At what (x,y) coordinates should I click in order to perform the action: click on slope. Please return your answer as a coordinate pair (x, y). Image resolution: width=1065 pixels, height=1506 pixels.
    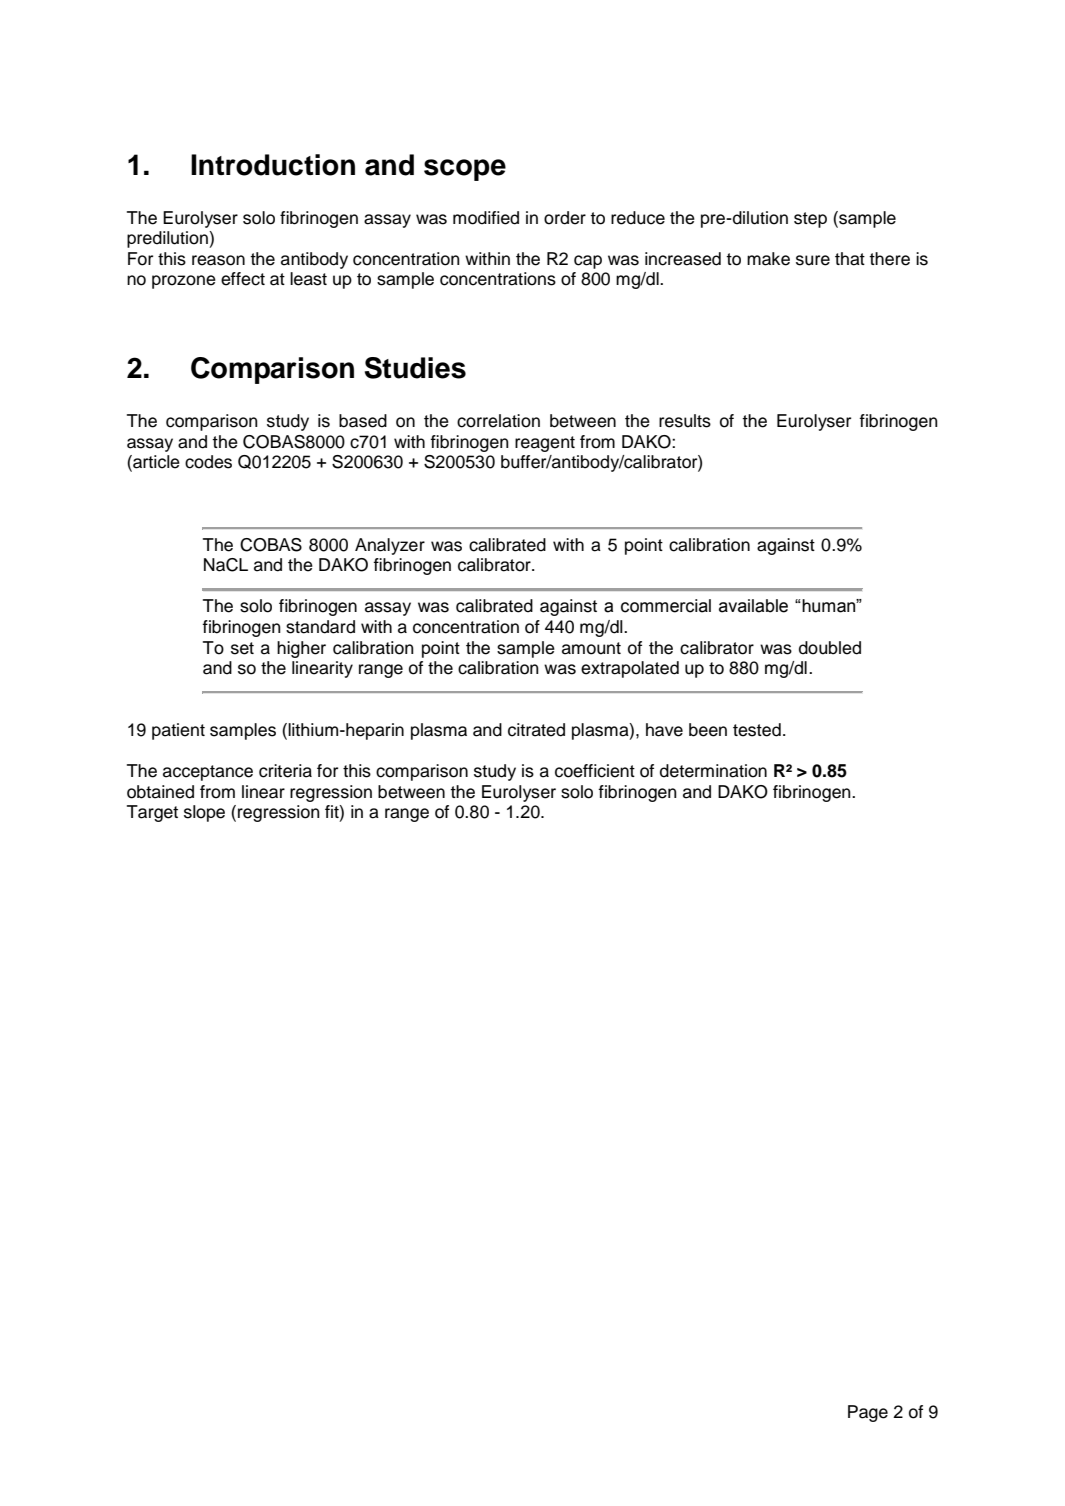
    Looking at the image, I should click on (204, 813).
